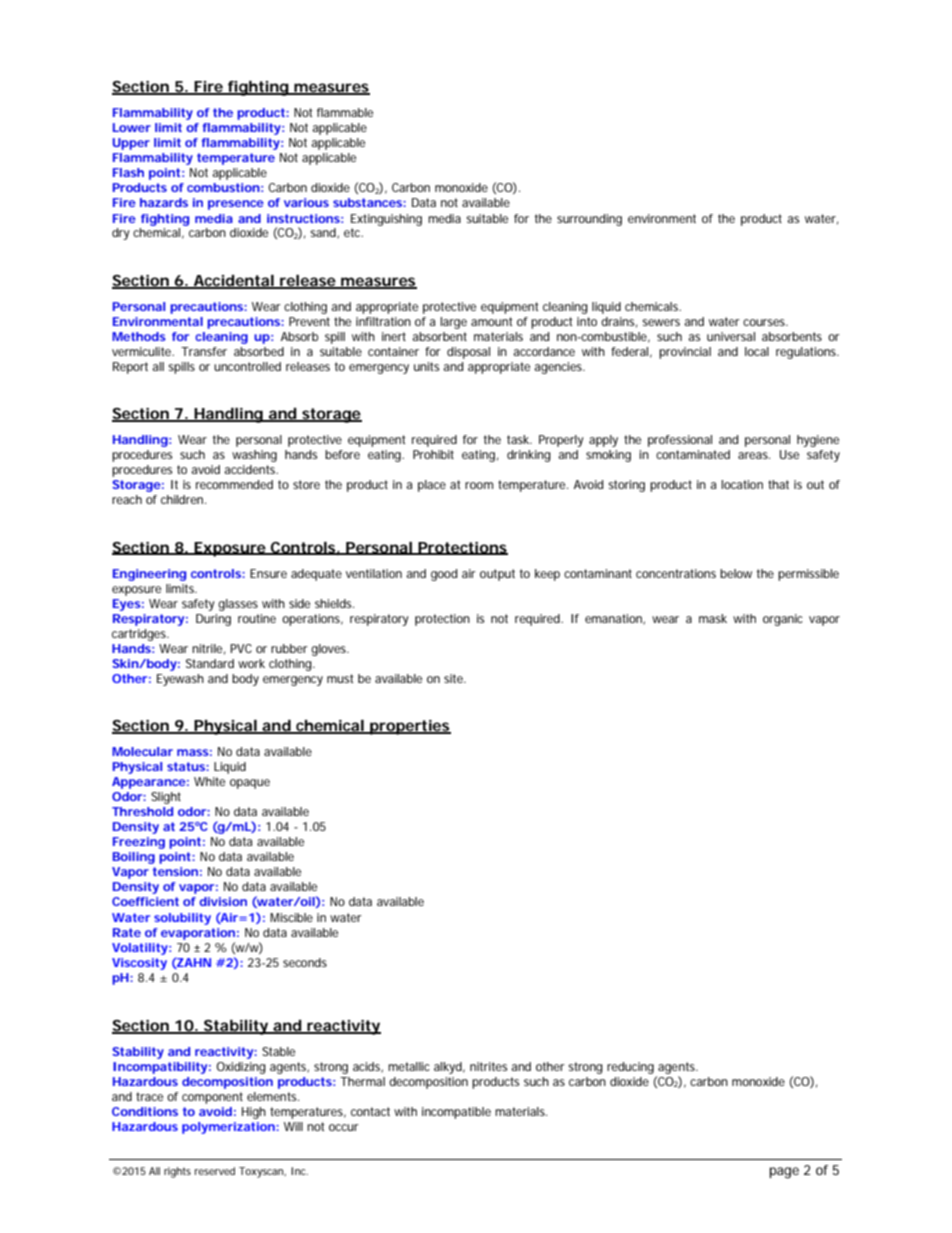 This screenshot has height=1233, width=952. I want to click on page, so click(784, 1173).
